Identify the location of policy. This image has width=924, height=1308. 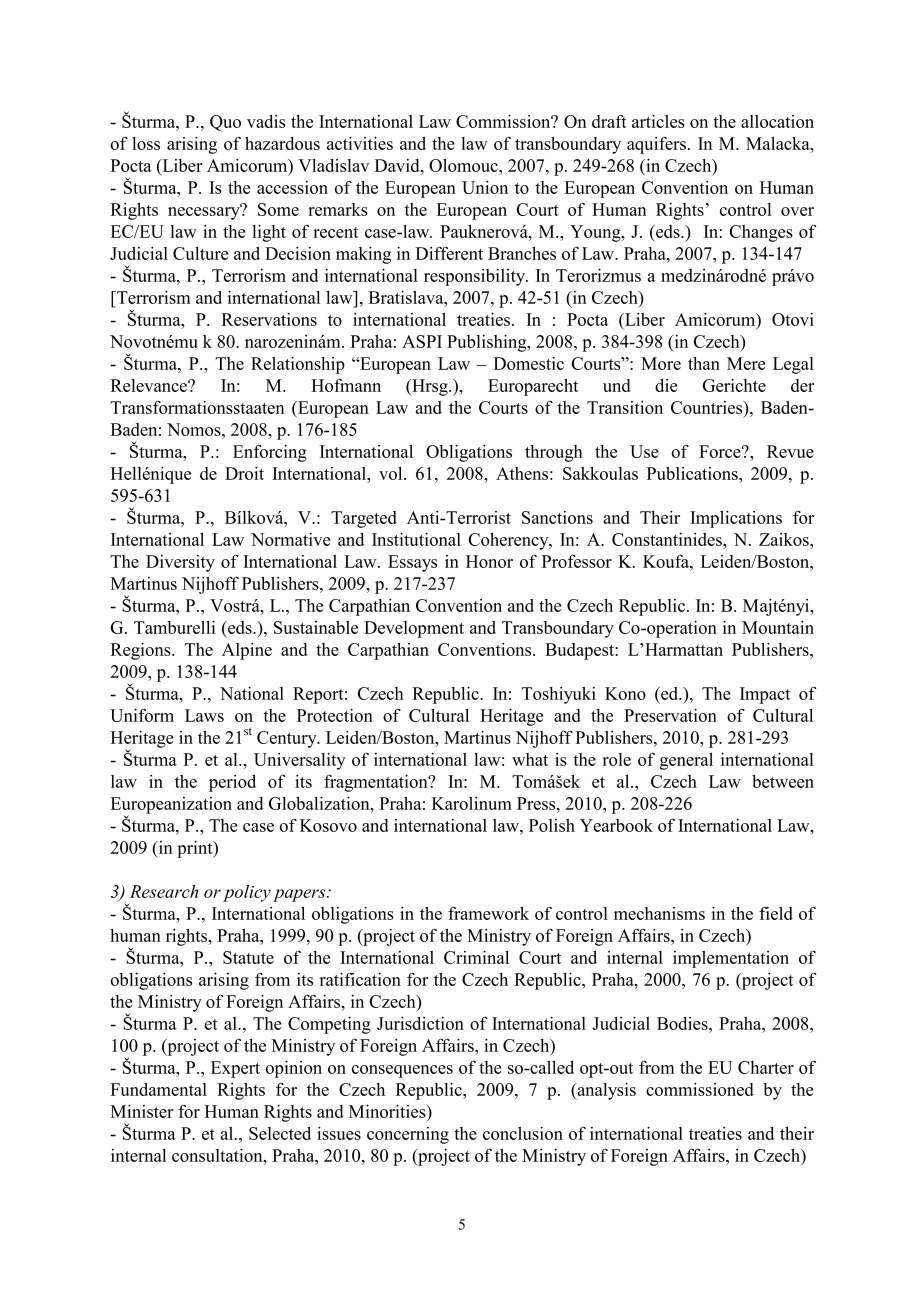
(247, 893).
